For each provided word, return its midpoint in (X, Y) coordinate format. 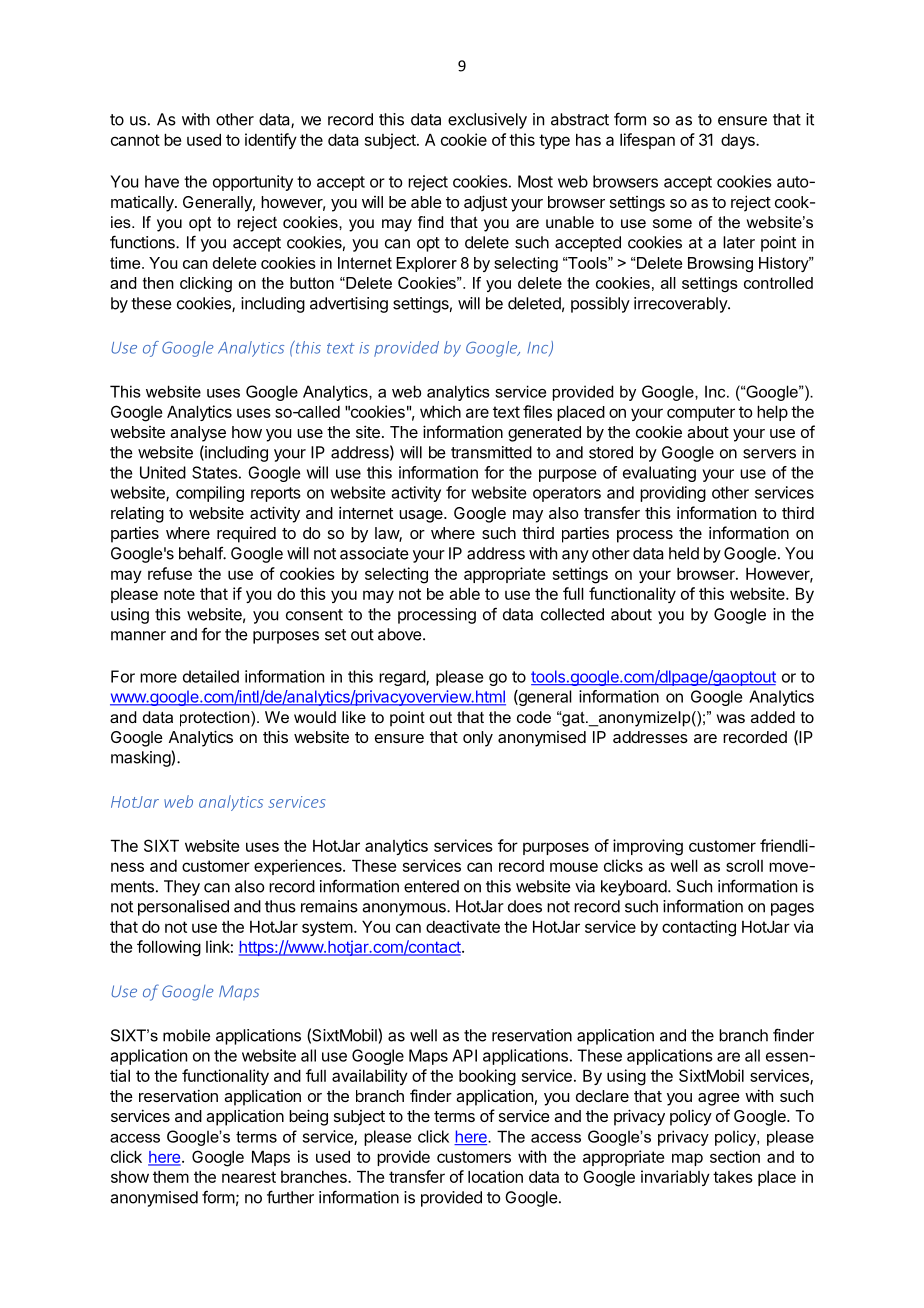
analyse (198, 434)
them (171, 1177)
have (162, 181)
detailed (211, 676)
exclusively (487, 121)
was (731, 718)
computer (701, 413)
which (440, 411)
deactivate (463, 926)
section (735, 1156)
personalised (183, 908)
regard (403, 678)
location (495, 1176)
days (739, 141)
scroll (744, 866)
